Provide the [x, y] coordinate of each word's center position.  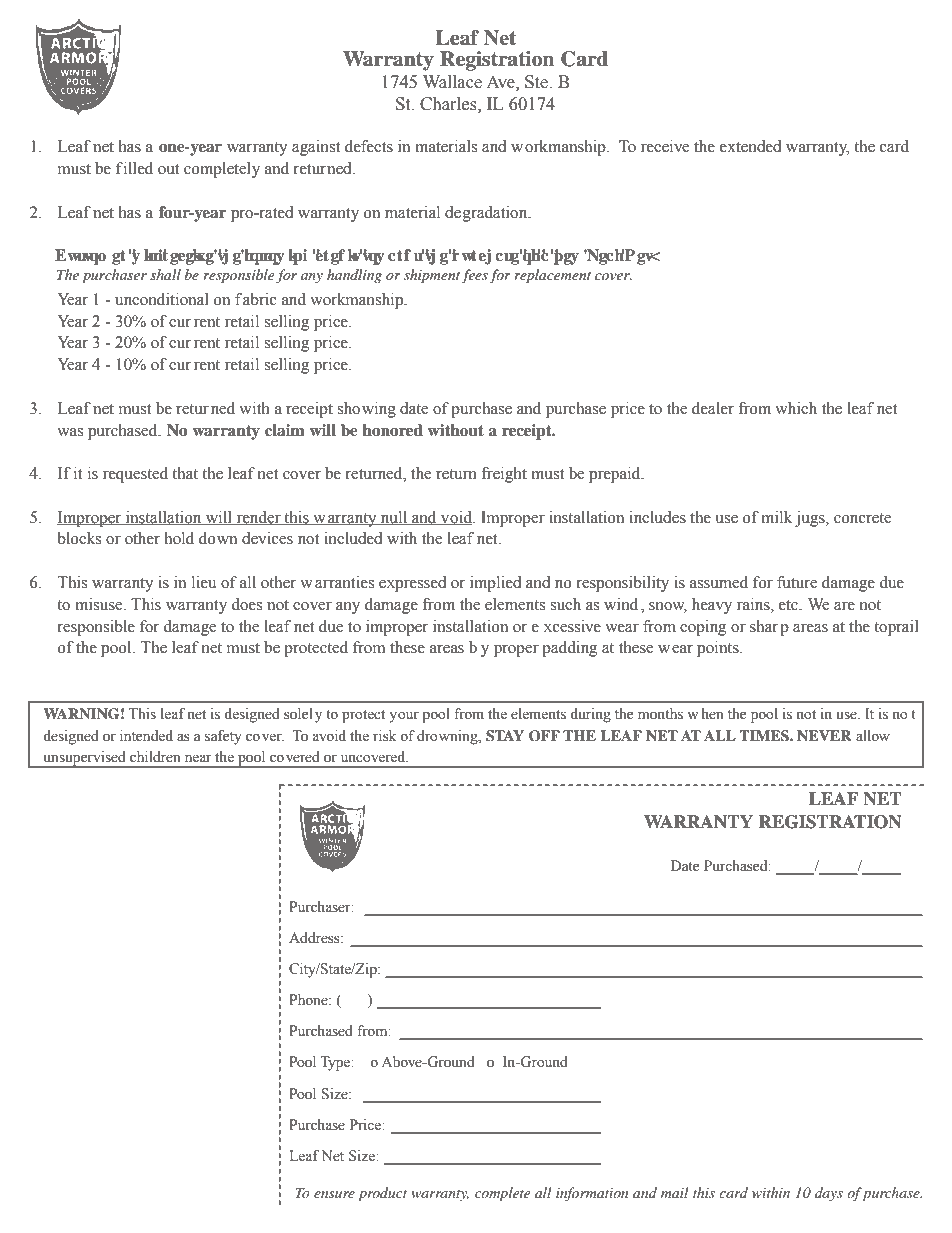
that [185, 473]
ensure [334, 1194]
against [316, 148]
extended [751, 146]
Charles [449, 105]
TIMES [765, 736]
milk [776, 517]
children [155, 757]
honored [392, 430]
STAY [505, 736]
